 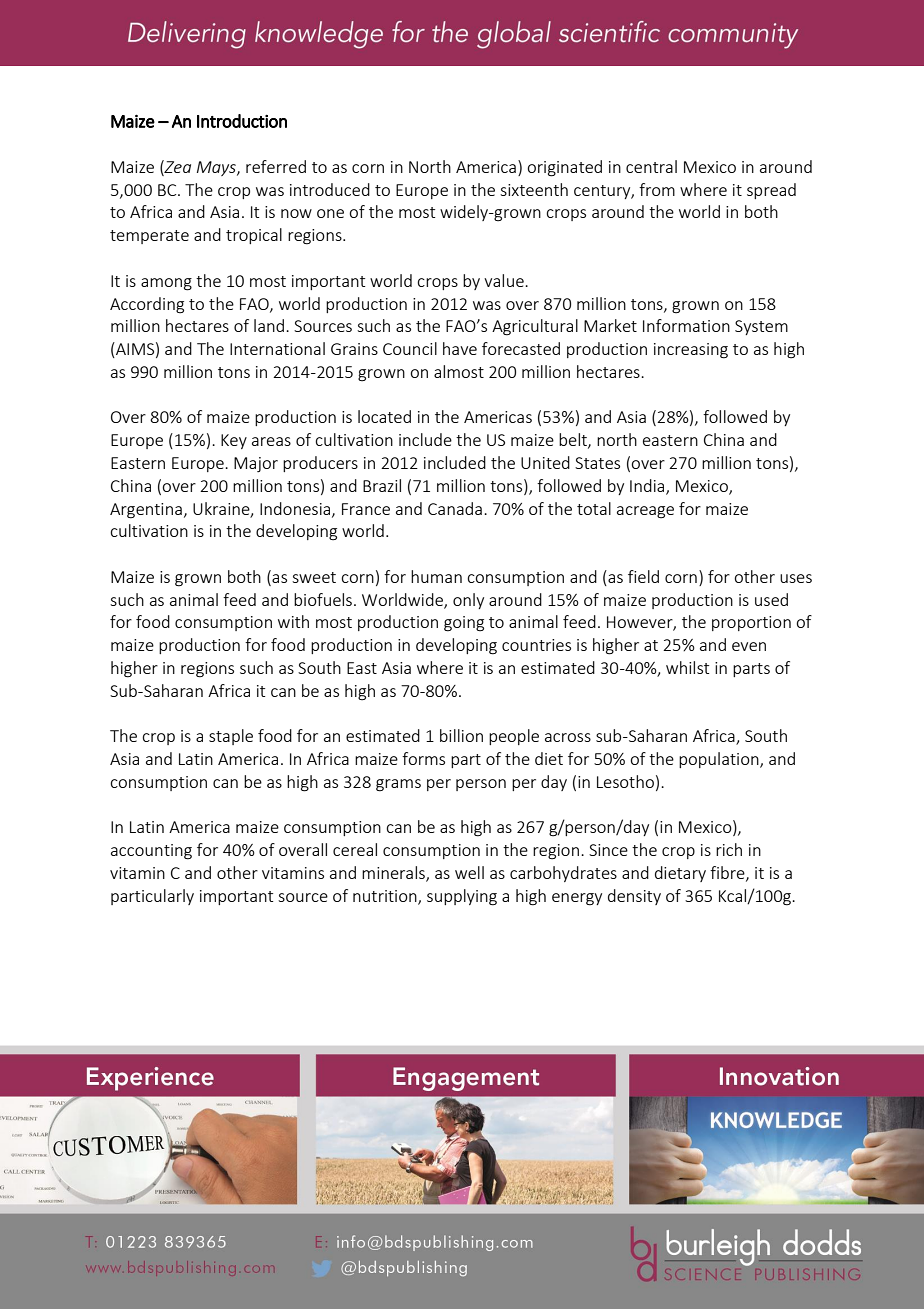 What do you see at coordinates (720, 760) in the screenshot?
I see `population` at bounding box center [720, 760].
